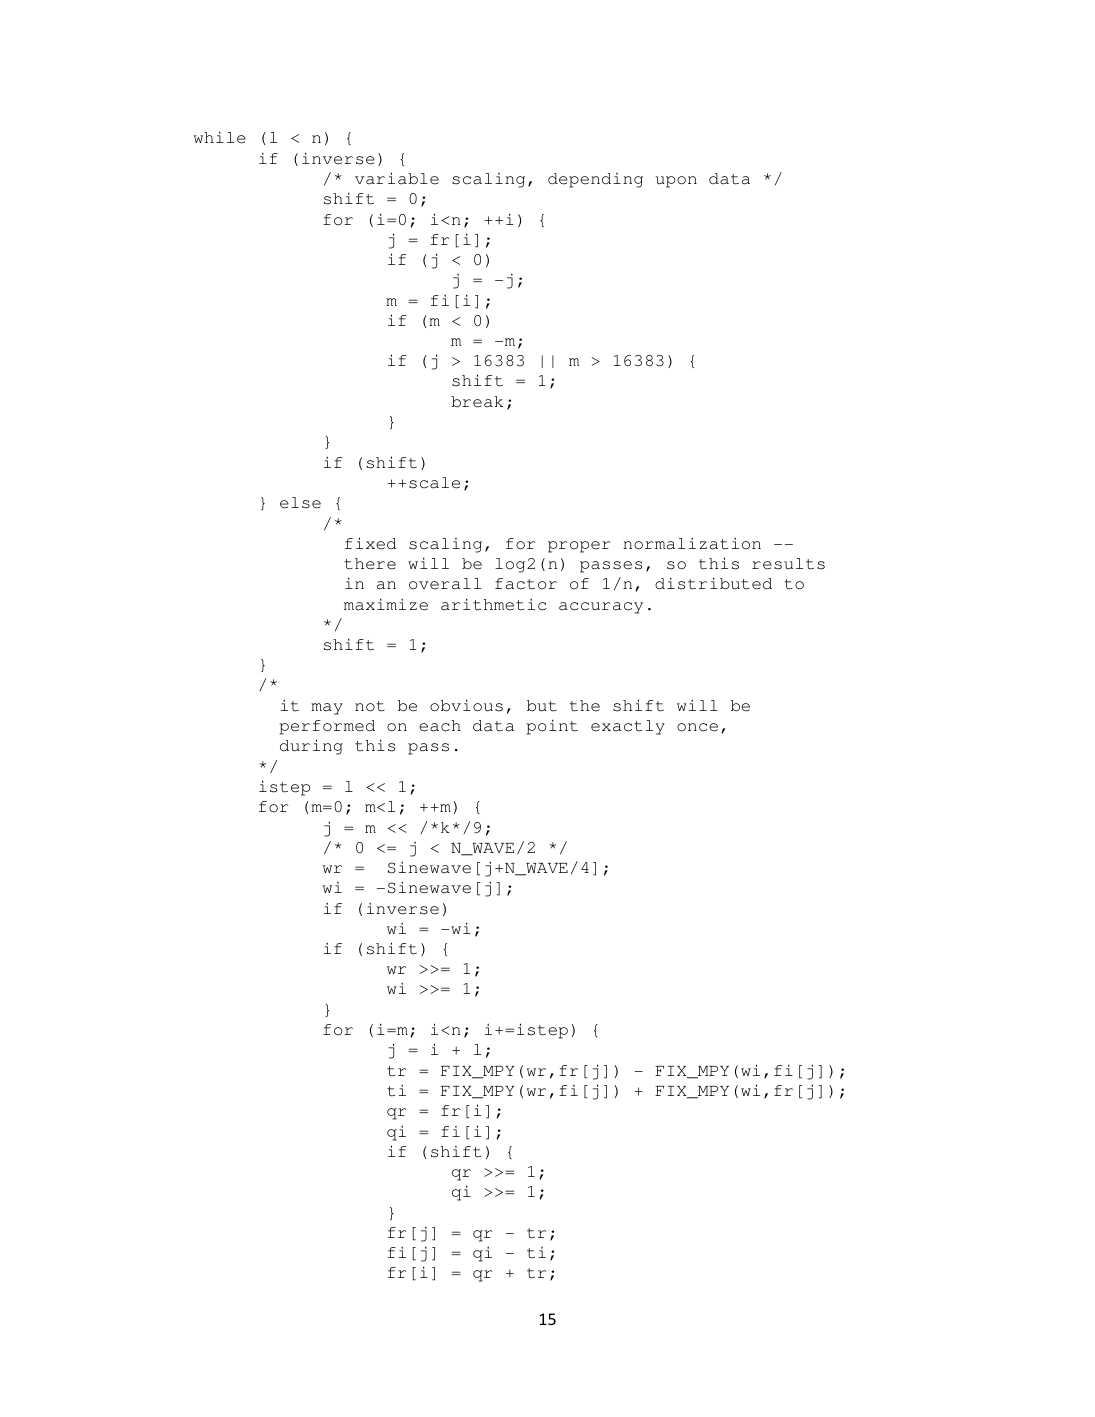  What do you see at coordinates (788, 564) in the image?
I see `results` at bounding box center [788, 564].
